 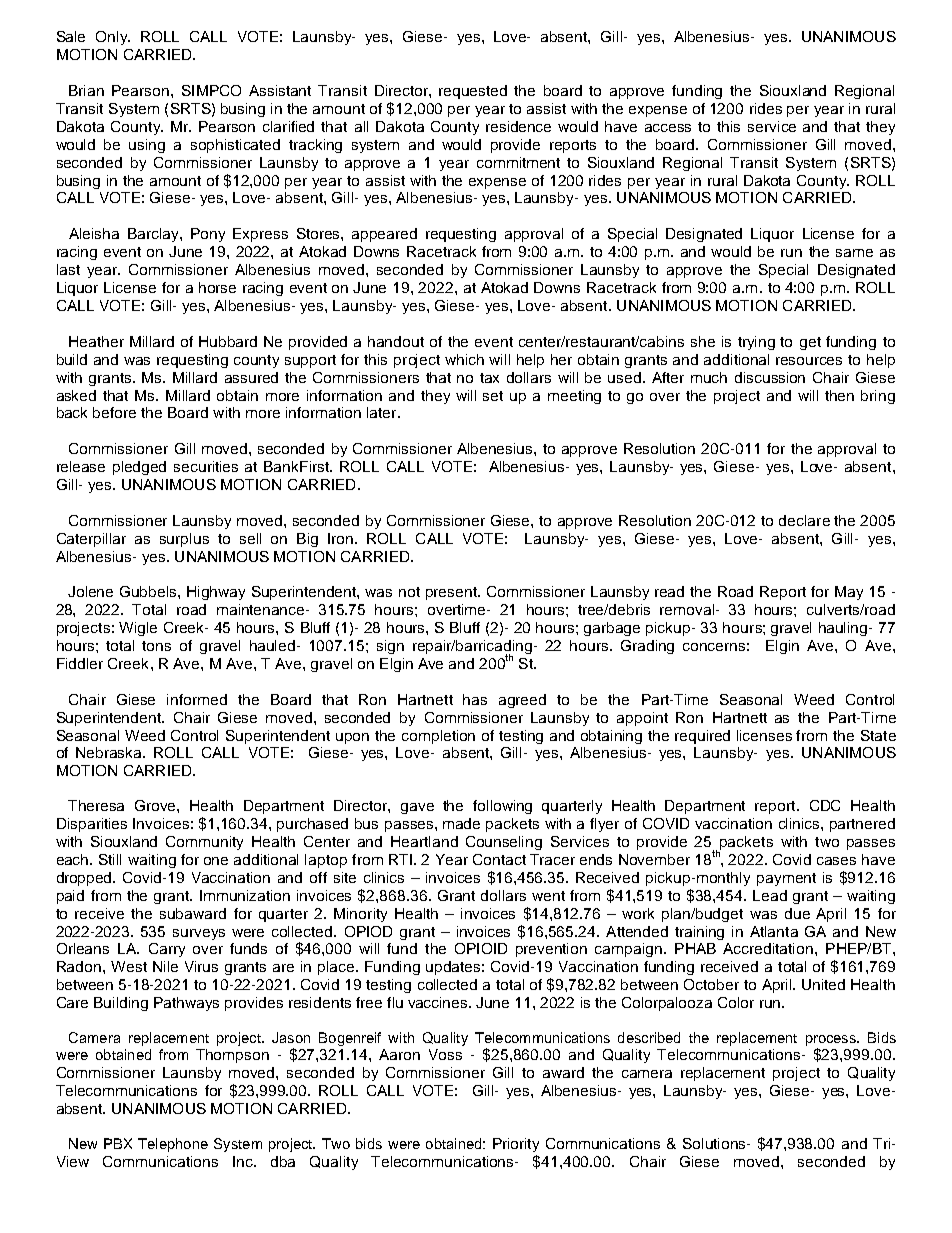 What do you see at coordinates (173, 1145) in the screenshot?
I see `Telephone` at bounding box center [173, 1145].
